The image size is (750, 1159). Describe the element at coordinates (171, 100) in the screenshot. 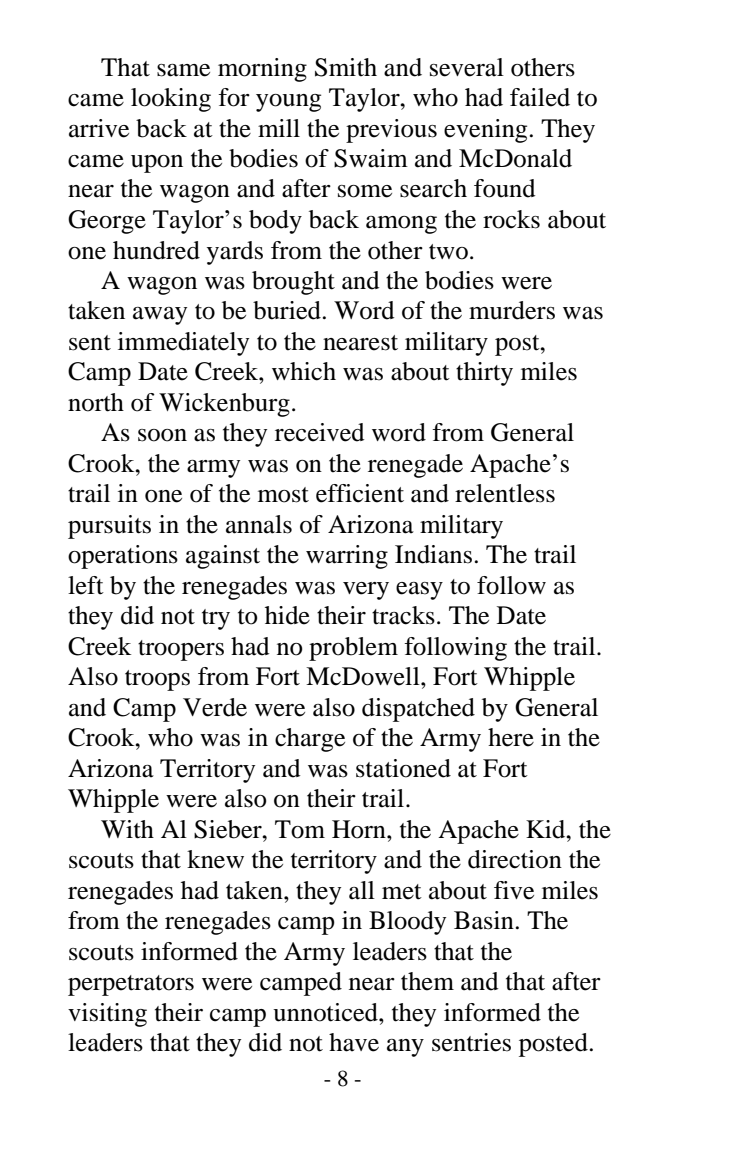

I see `looking` at that location.
